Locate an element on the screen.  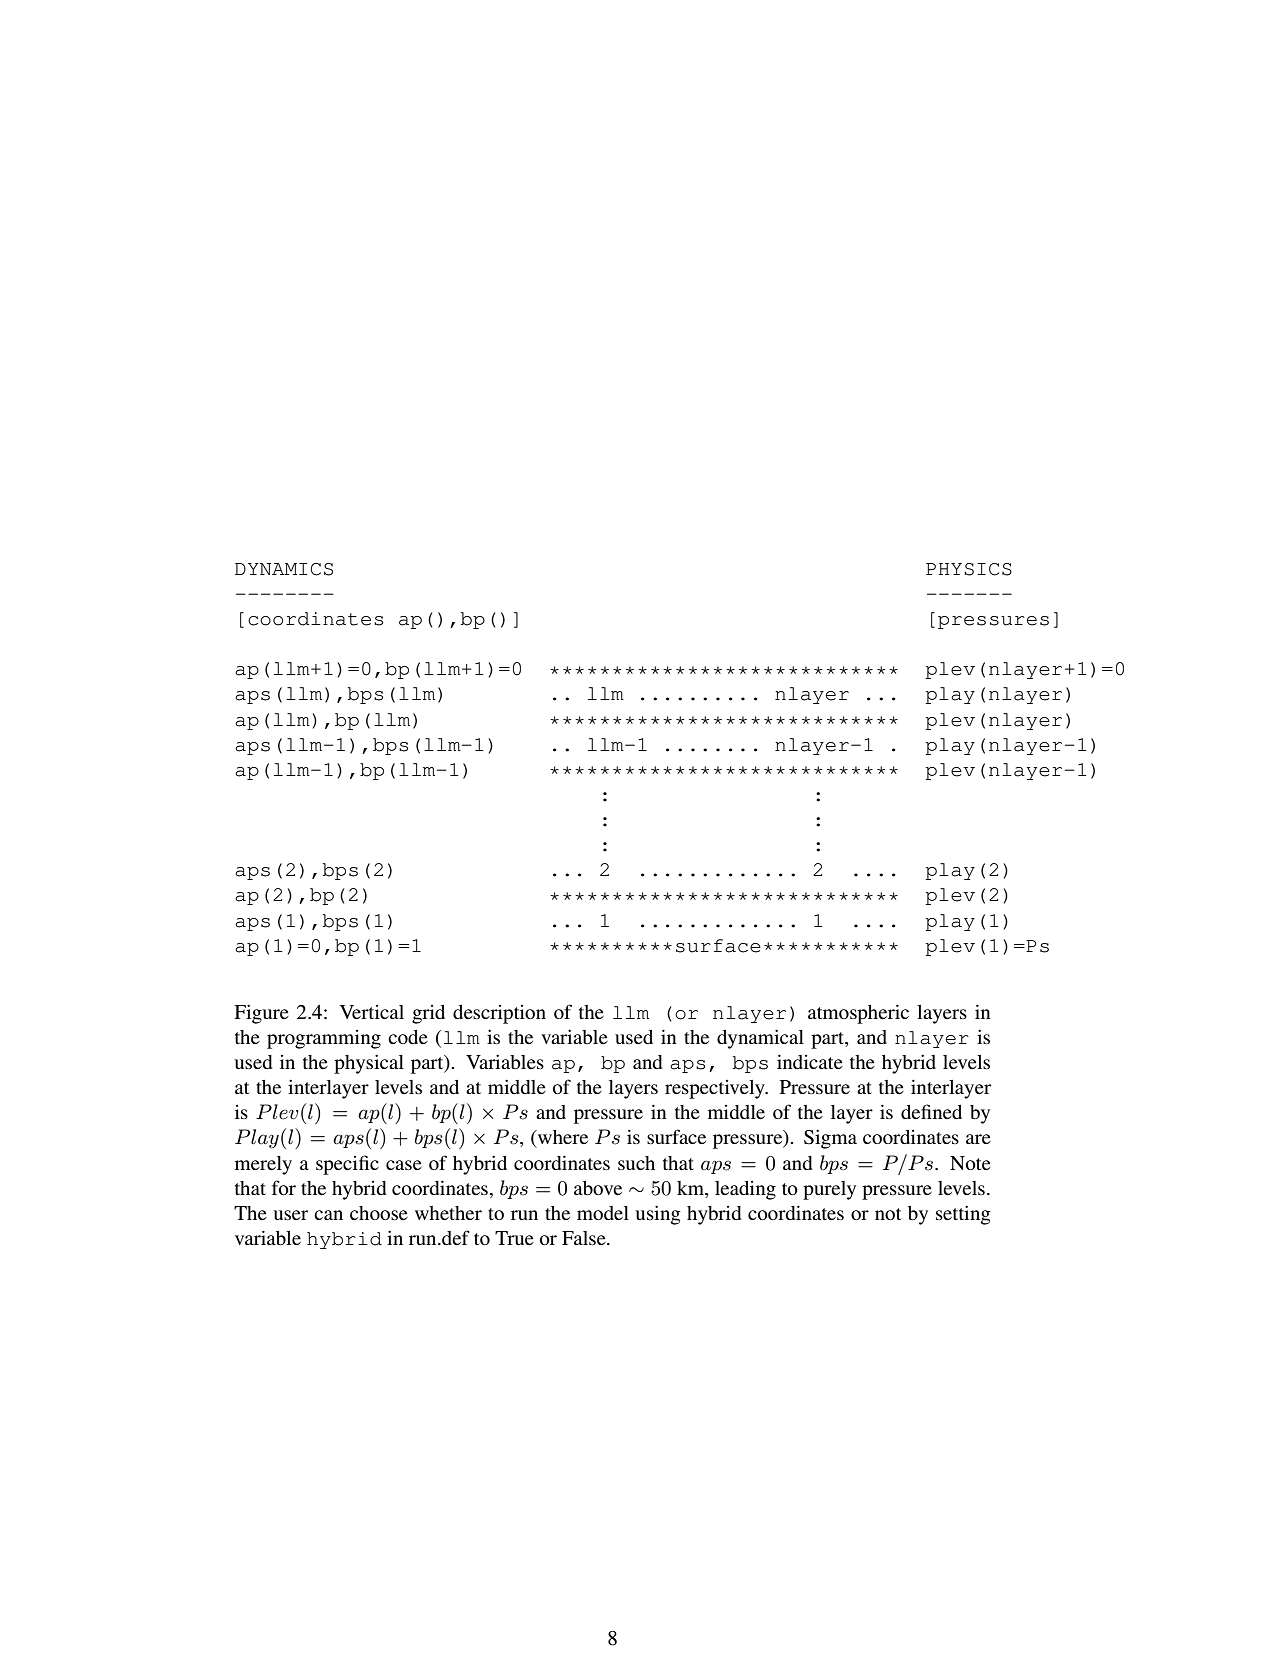
respectively is located at coordinates (716, 1089).
